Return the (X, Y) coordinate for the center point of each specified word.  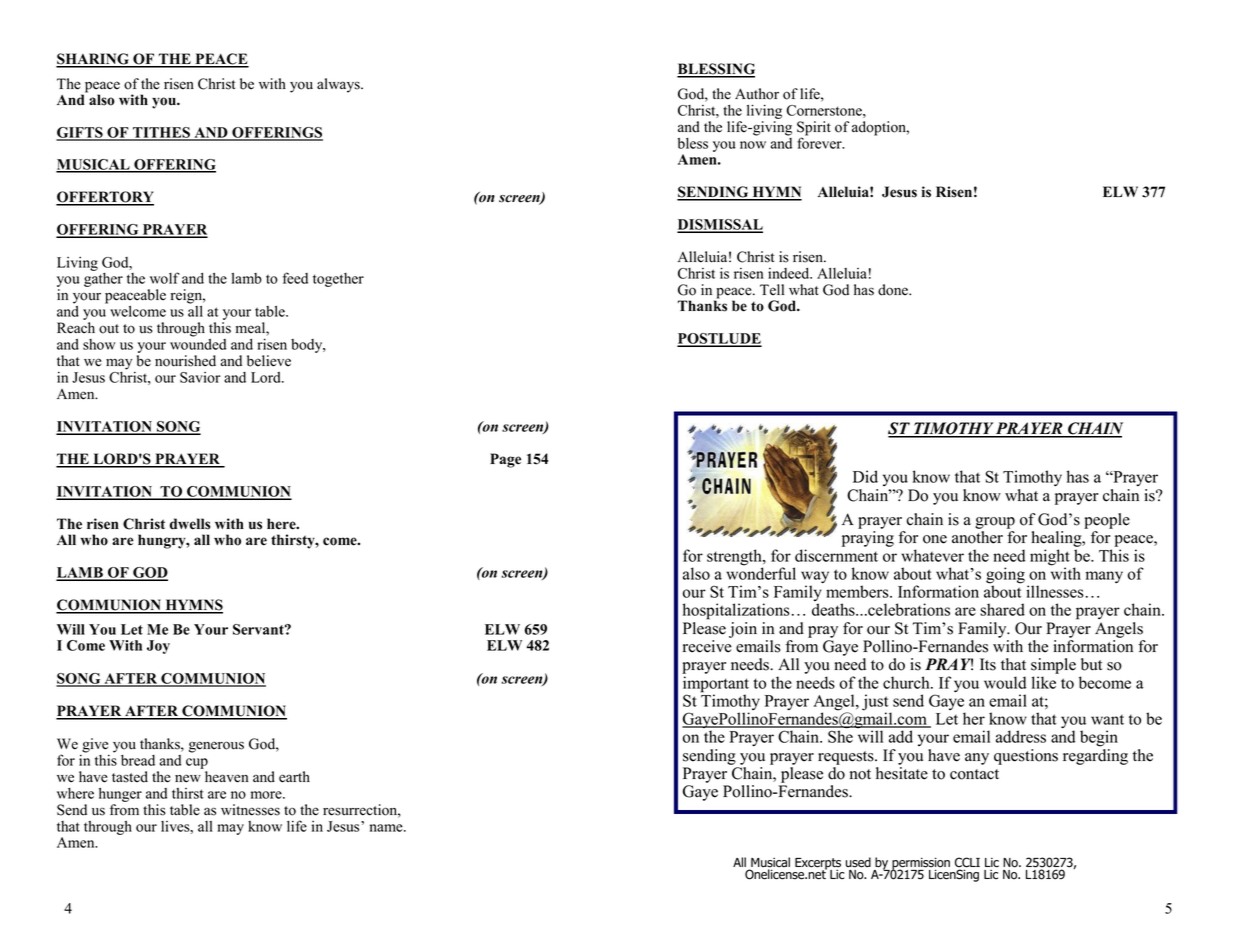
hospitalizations (736, 611)
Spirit (814, 129)
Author (757, 94)
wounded (198, 344)
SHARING (93, 60)
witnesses (250, 810)
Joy (158, 647)
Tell (772, 290)
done (894, 290)
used (858, 862)
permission (920, 864)
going (1005, 576)
